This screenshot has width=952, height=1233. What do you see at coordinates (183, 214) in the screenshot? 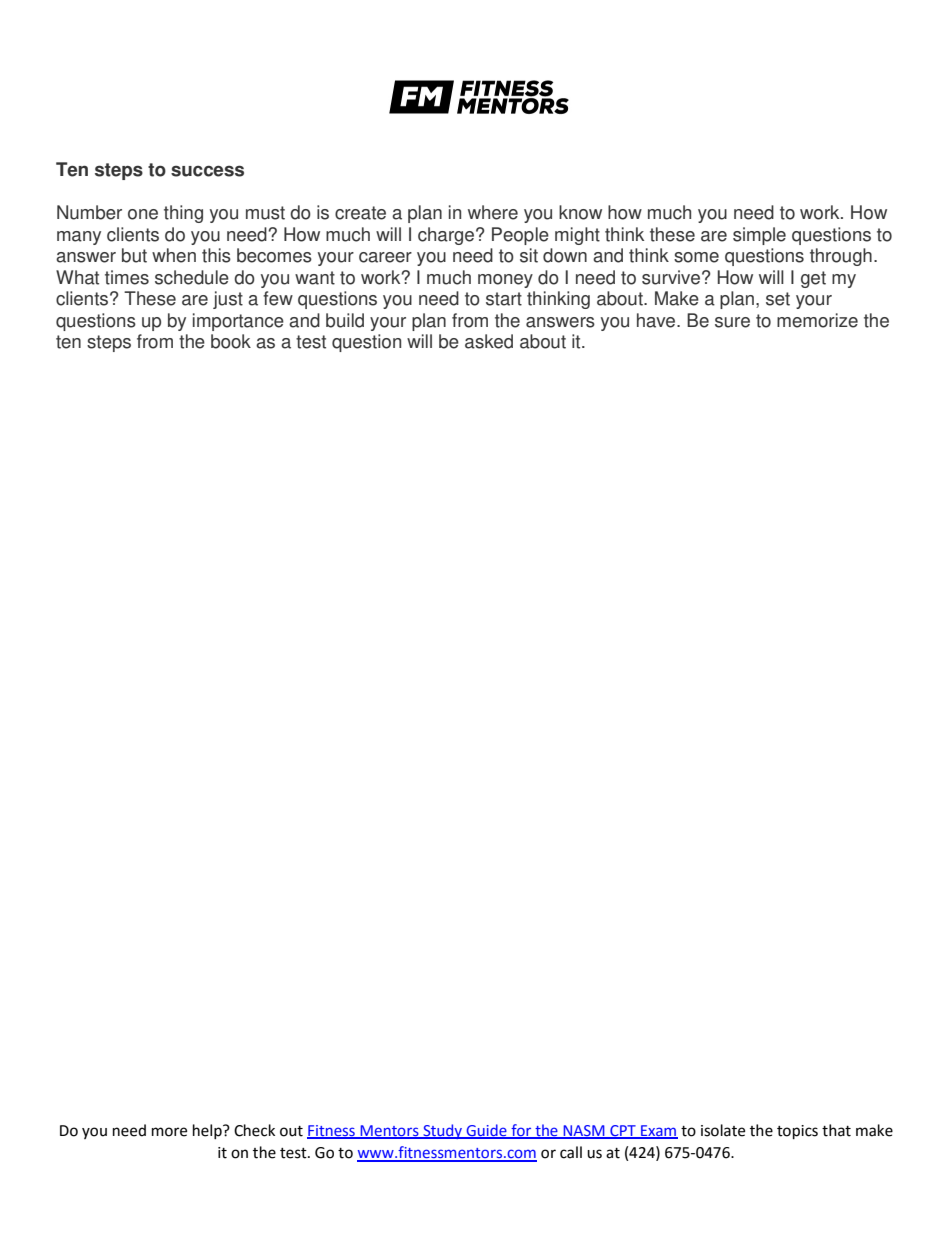
I see `thing` at bounding box center [183, 214].
